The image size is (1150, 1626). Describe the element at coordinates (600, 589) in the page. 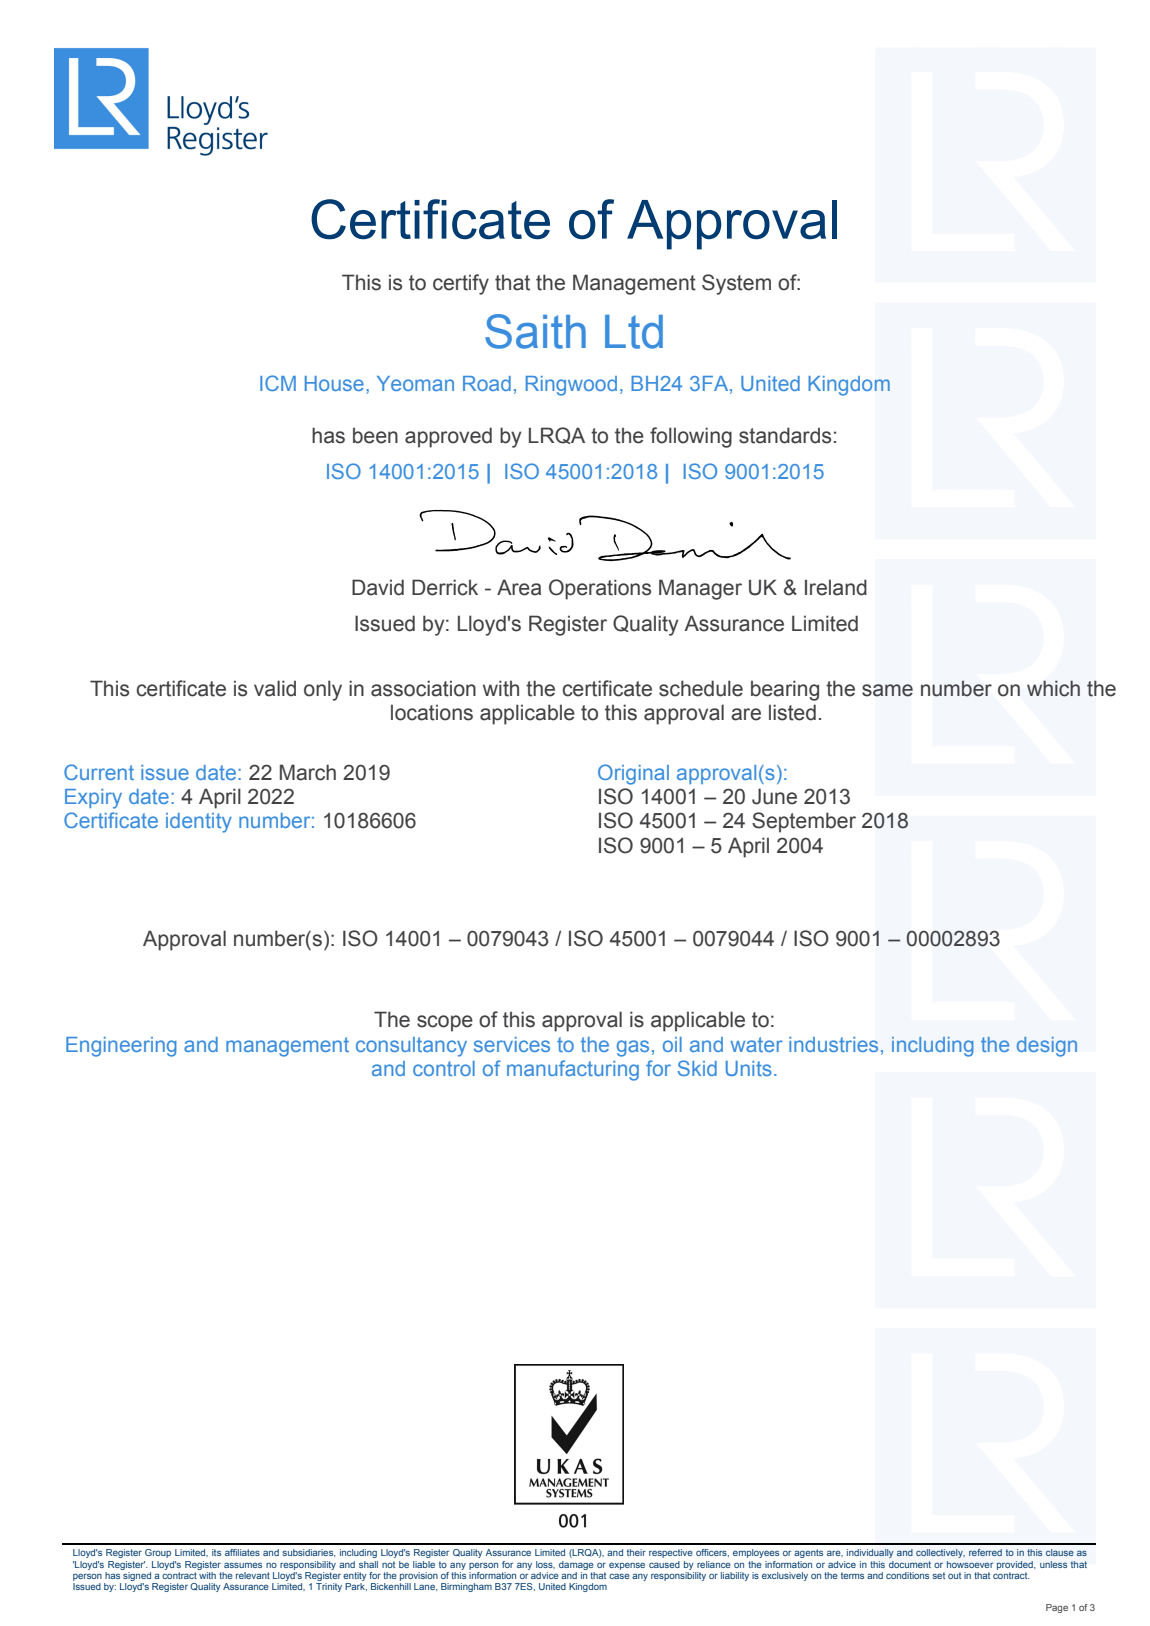

I see `Operations` at that location.
